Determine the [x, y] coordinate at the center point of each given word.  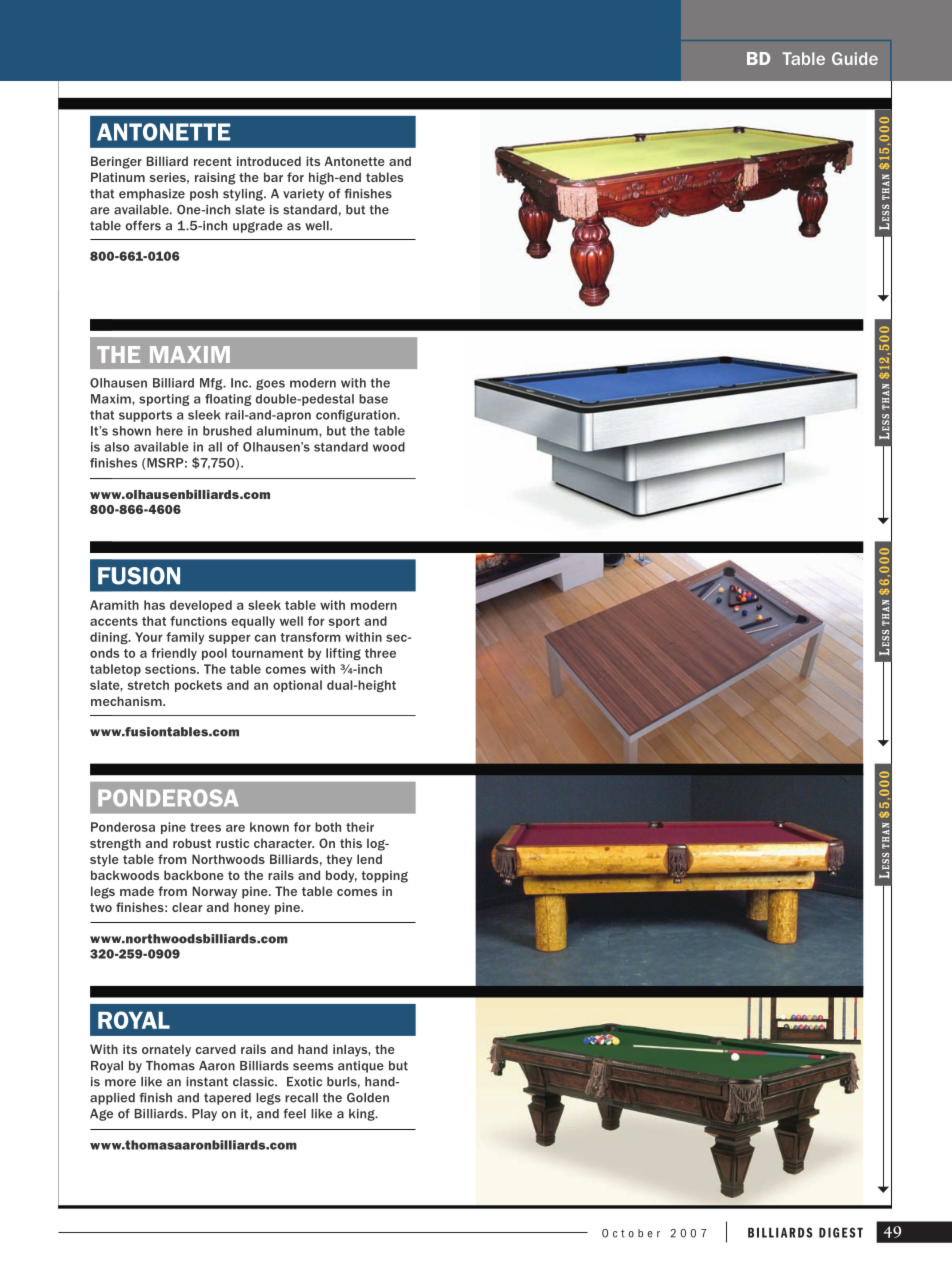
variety [303, 195]
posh [204, 195]
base [373, 399]
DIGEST [841, 1232]
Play [204, 1115]
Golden [368, 1098]
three [380, 653]
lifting [343, 654]
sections [171, 669]
